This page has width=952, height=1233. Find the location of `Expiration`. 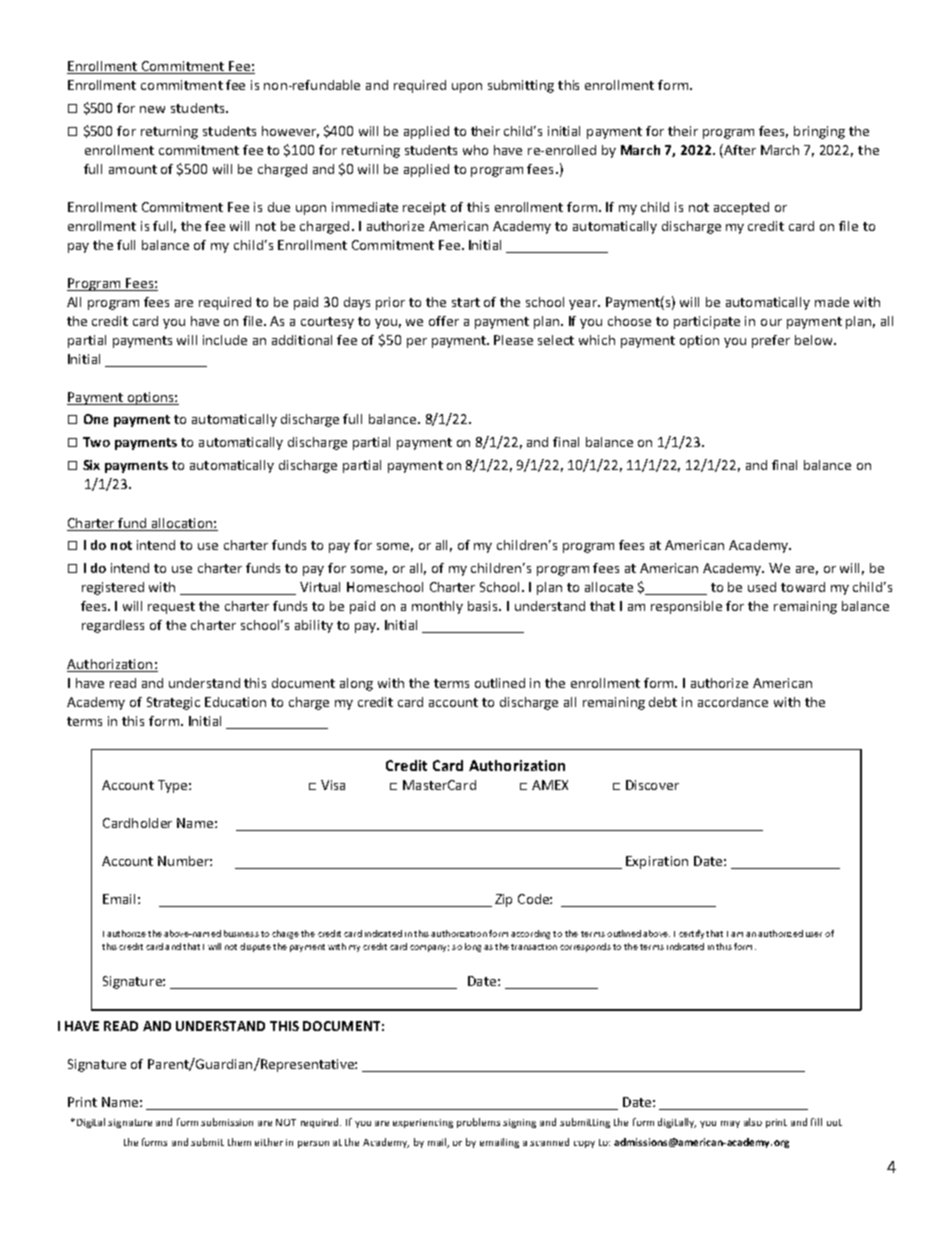

Expiration is located at coordinates (657, 862).
